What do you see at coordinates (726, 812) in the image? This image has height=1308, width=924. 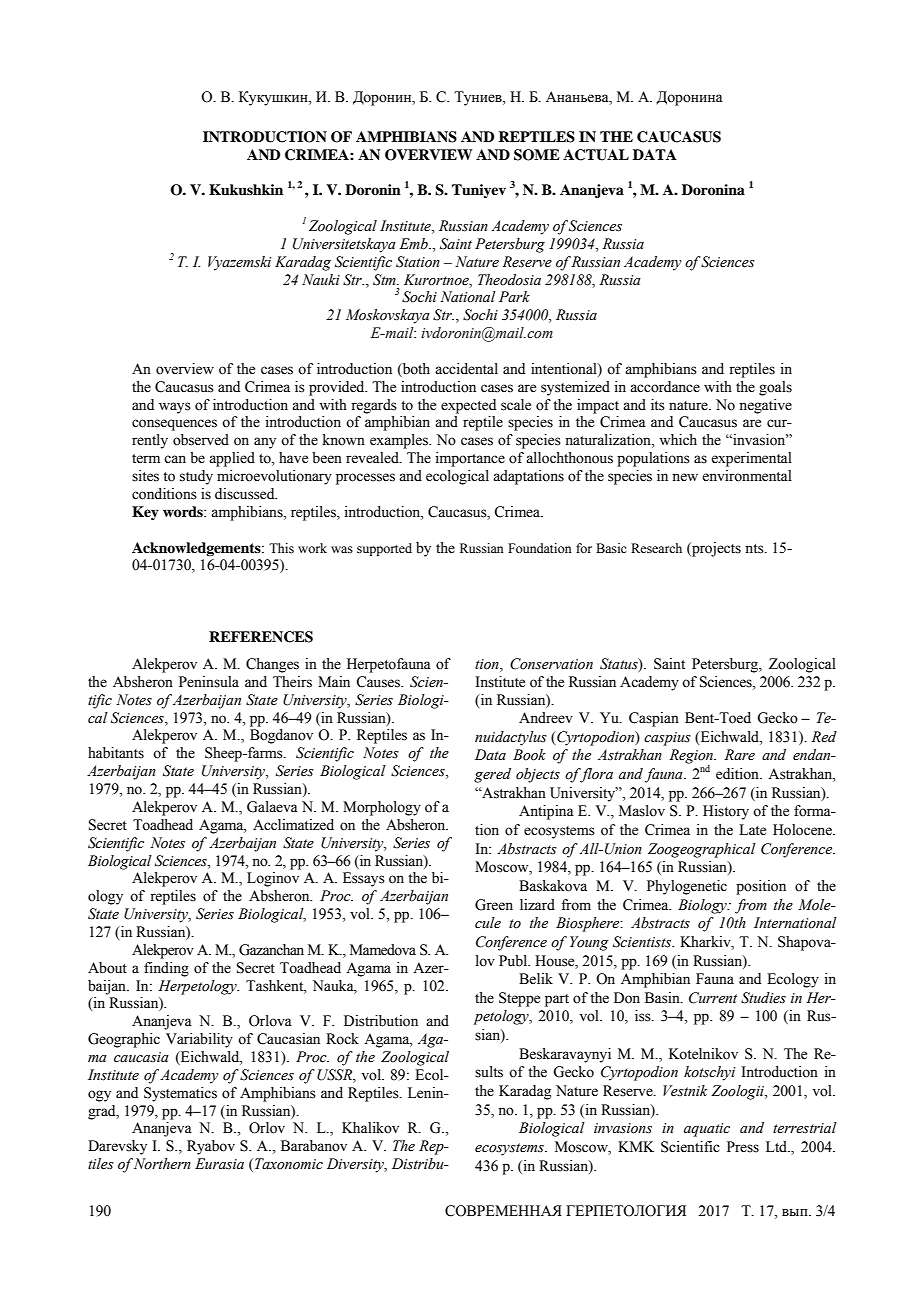 I see `History` at bounding box center [726, 812].
